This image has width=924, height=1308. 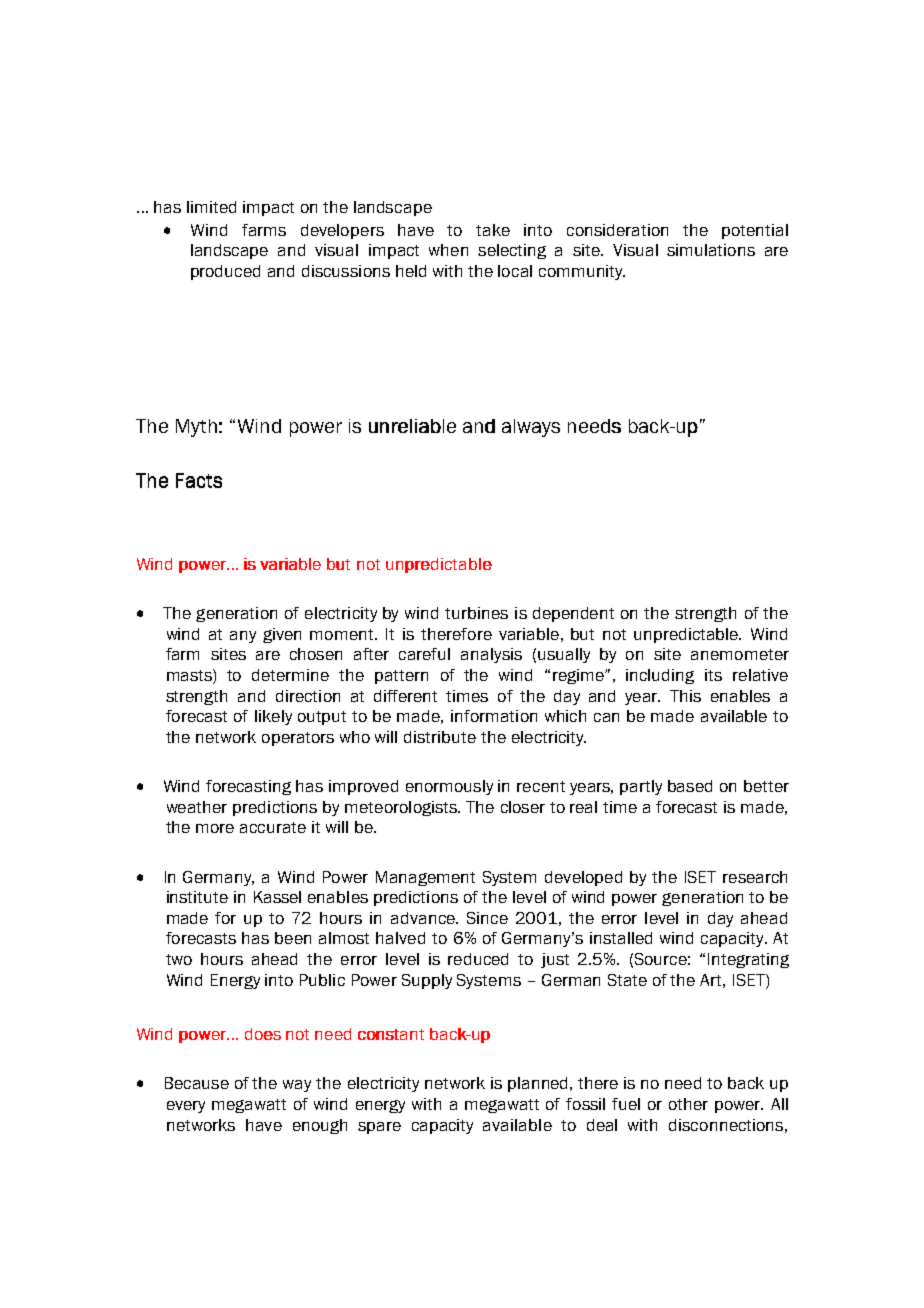 I want to click on its, so click(x=713, y=675).
